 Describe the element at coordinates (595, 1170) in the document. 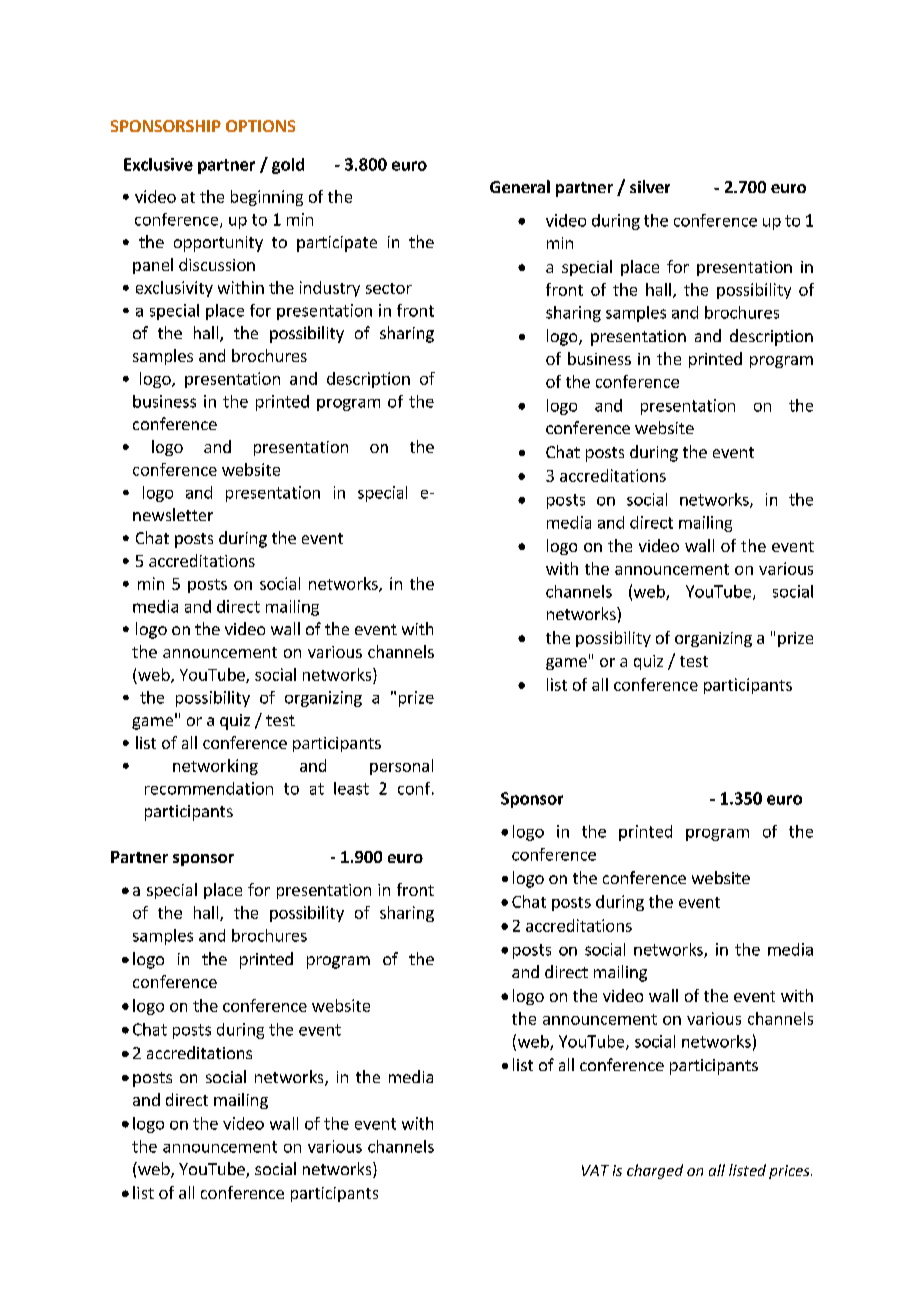

I see `VAT` at that location.
